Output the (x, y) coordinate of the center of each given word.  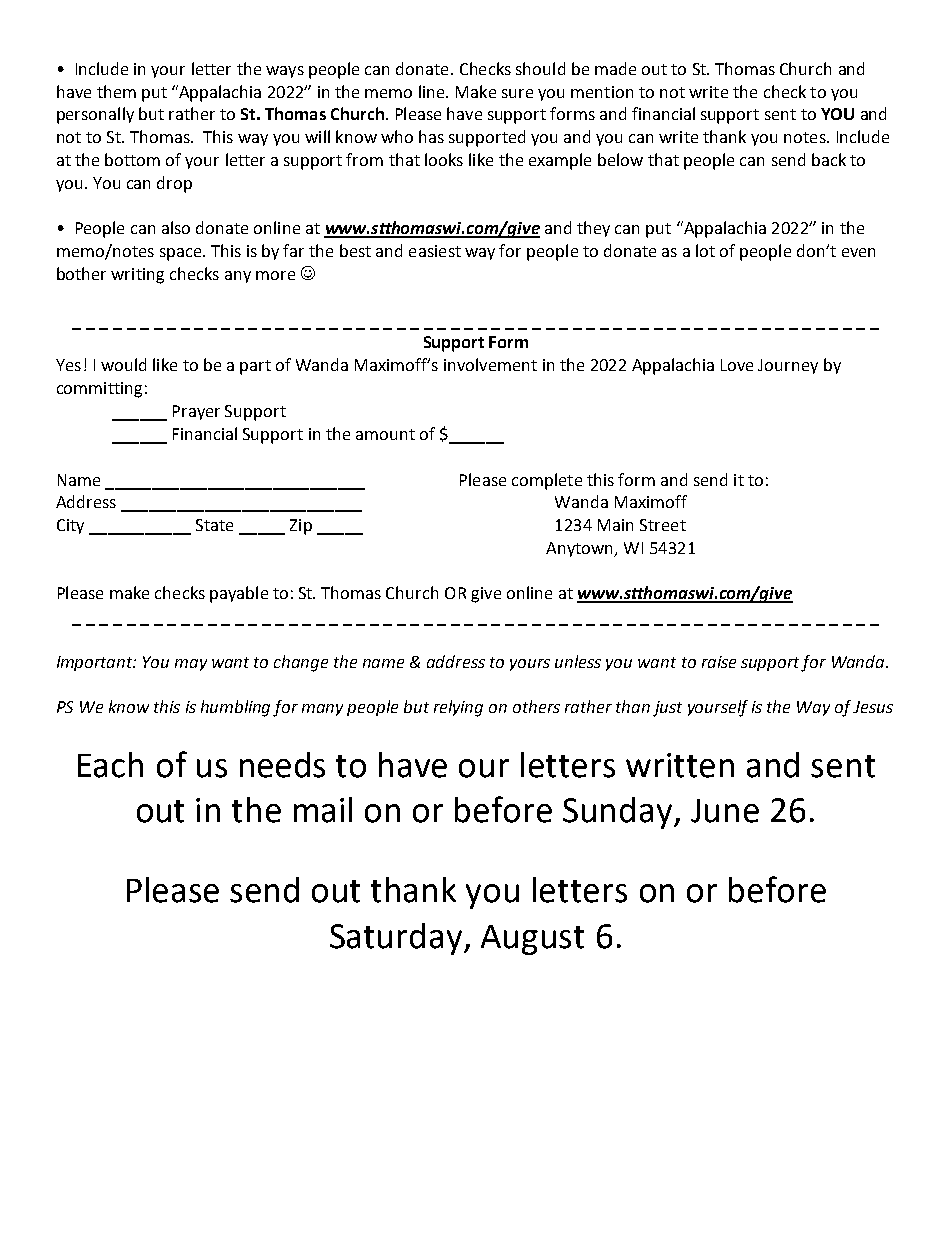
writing (137, 276)
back (829, 159)
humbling (235, 708)
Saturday (397, 939)
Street (663, 525)
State (214, 525)
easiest (435, 251)
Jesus (873, 707)
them (116, 91)
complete (547, 481)
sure (517, 93)
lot (705, 250)
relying (458, 708)
